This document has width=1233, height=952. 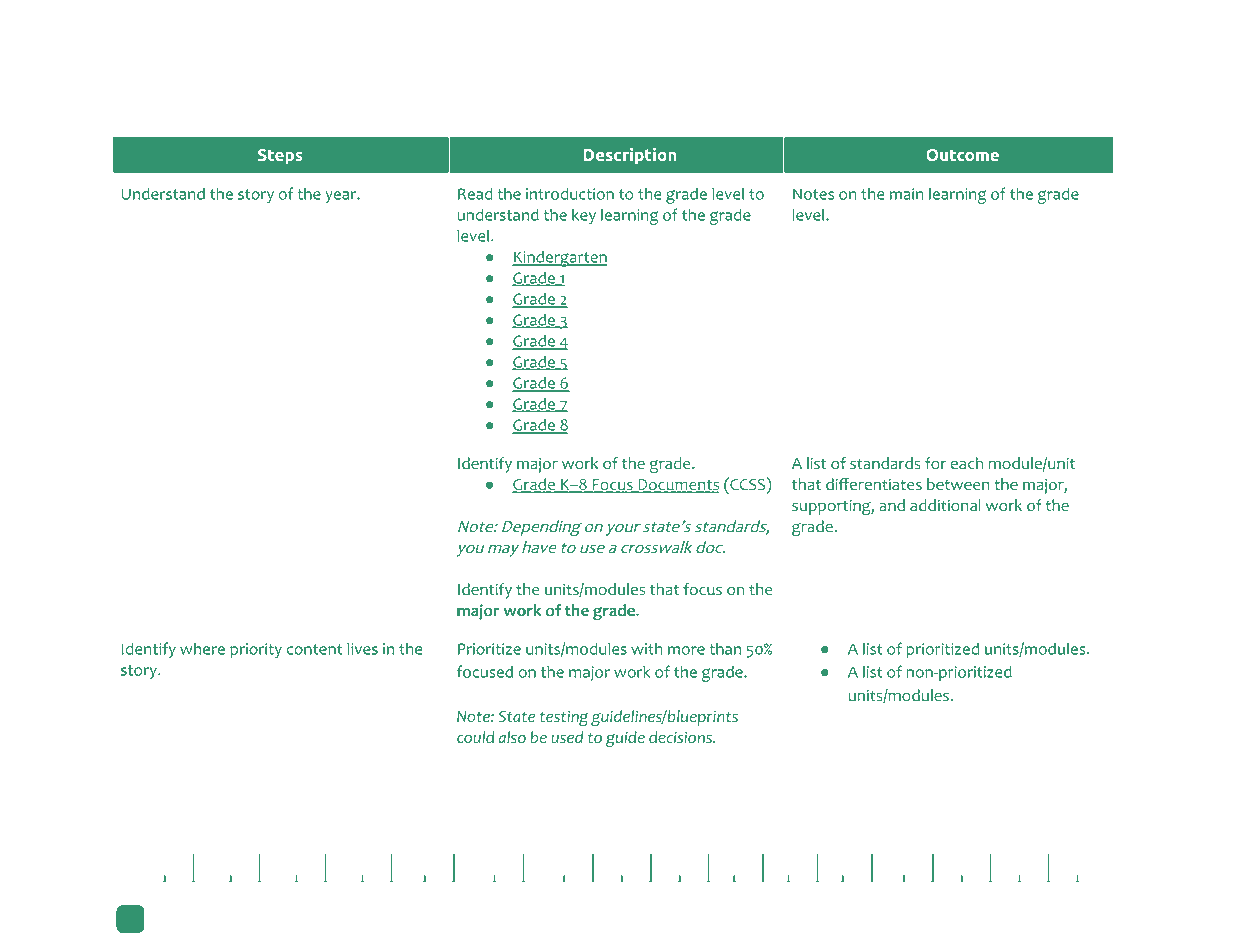 What do you see at coordinates (935, 463) in the document?
I see `for` at bounding box center [935, 463].
